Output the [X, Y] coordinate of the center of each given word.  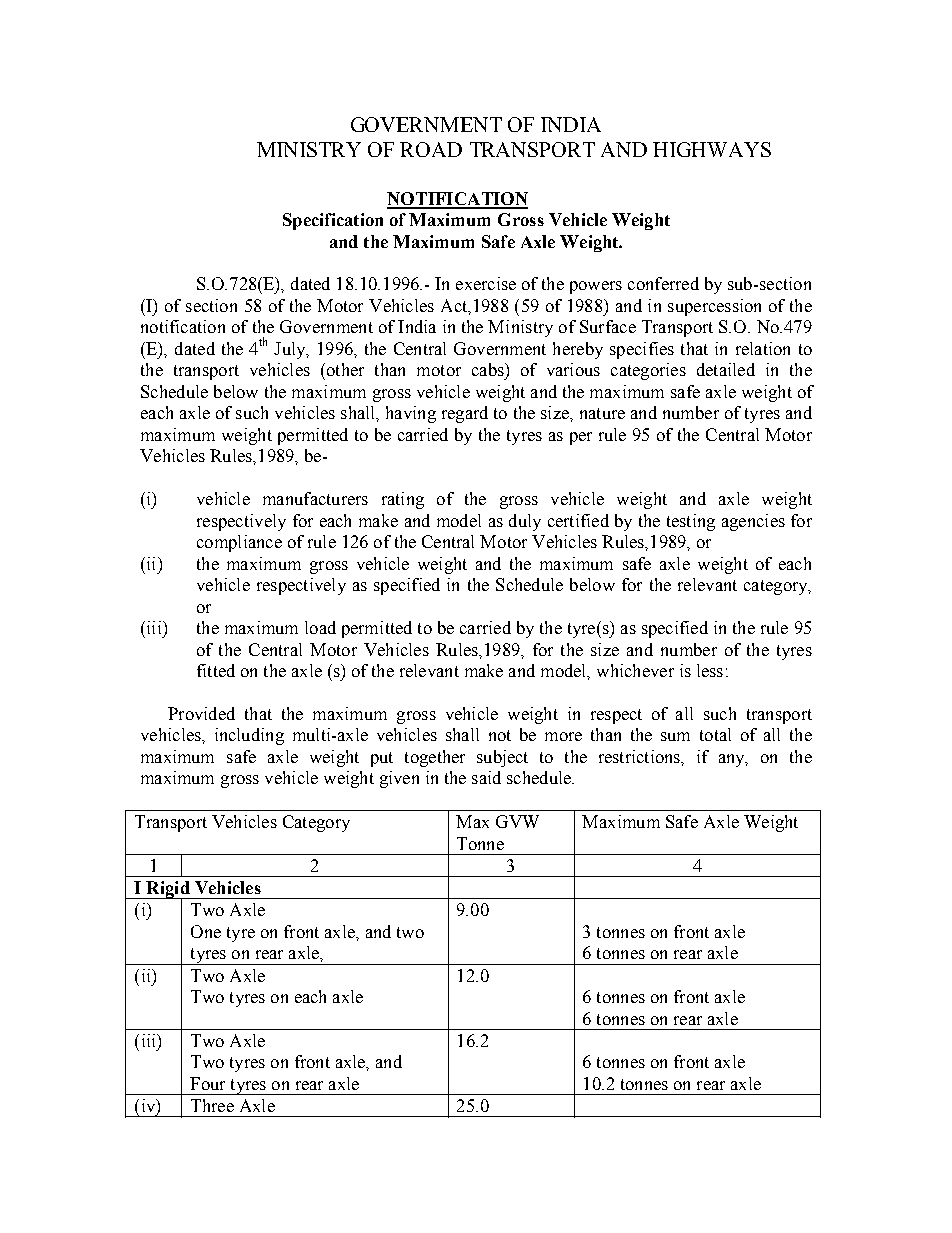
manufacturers [315, 498]
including [249, 736]
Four [207, 1083]
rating [403, 500]
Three [212, 1105]
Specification [333, 221]
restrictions [640, 756]
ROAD [431, 149]
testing [691, 522]
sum [675, 736]
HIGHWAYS [712, 149]
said [486, 777]
